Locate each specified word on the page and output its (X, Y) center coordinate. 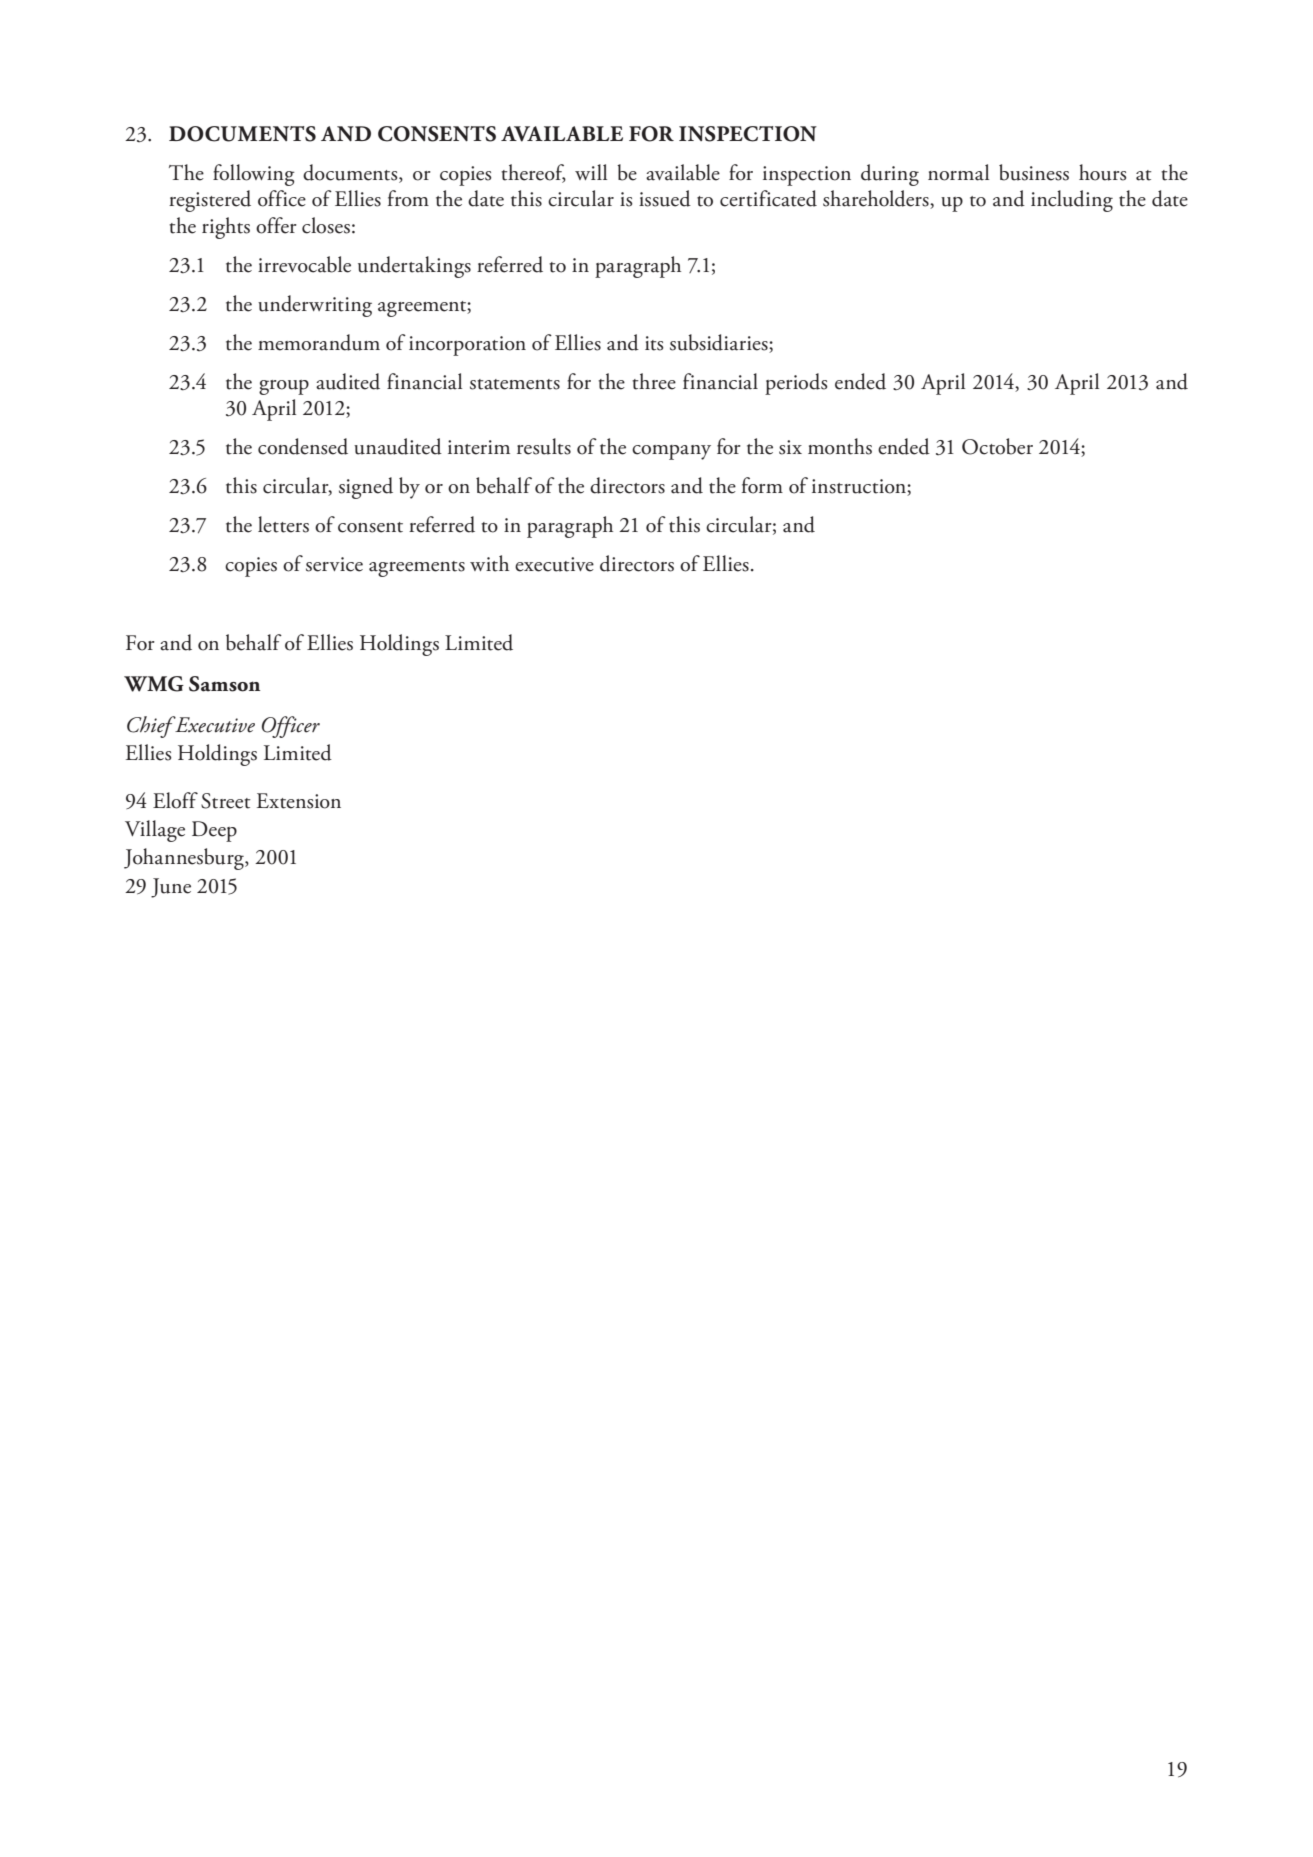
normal (958, 172)
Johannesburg (185, 859)
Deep (214, 831)
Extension (299, 801)
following (254, 175)
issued (665, 198)
